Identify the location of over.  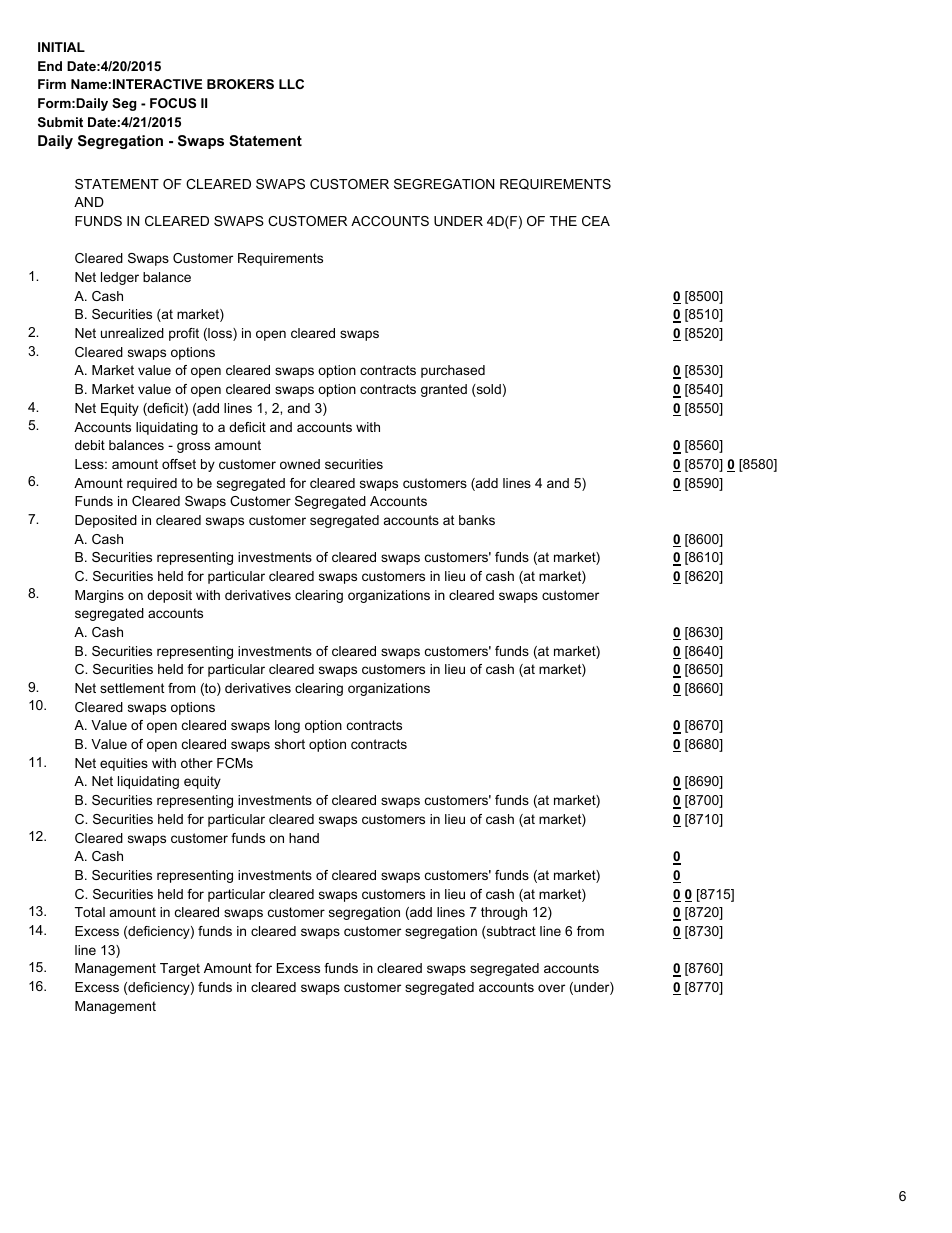
(551, 988).
